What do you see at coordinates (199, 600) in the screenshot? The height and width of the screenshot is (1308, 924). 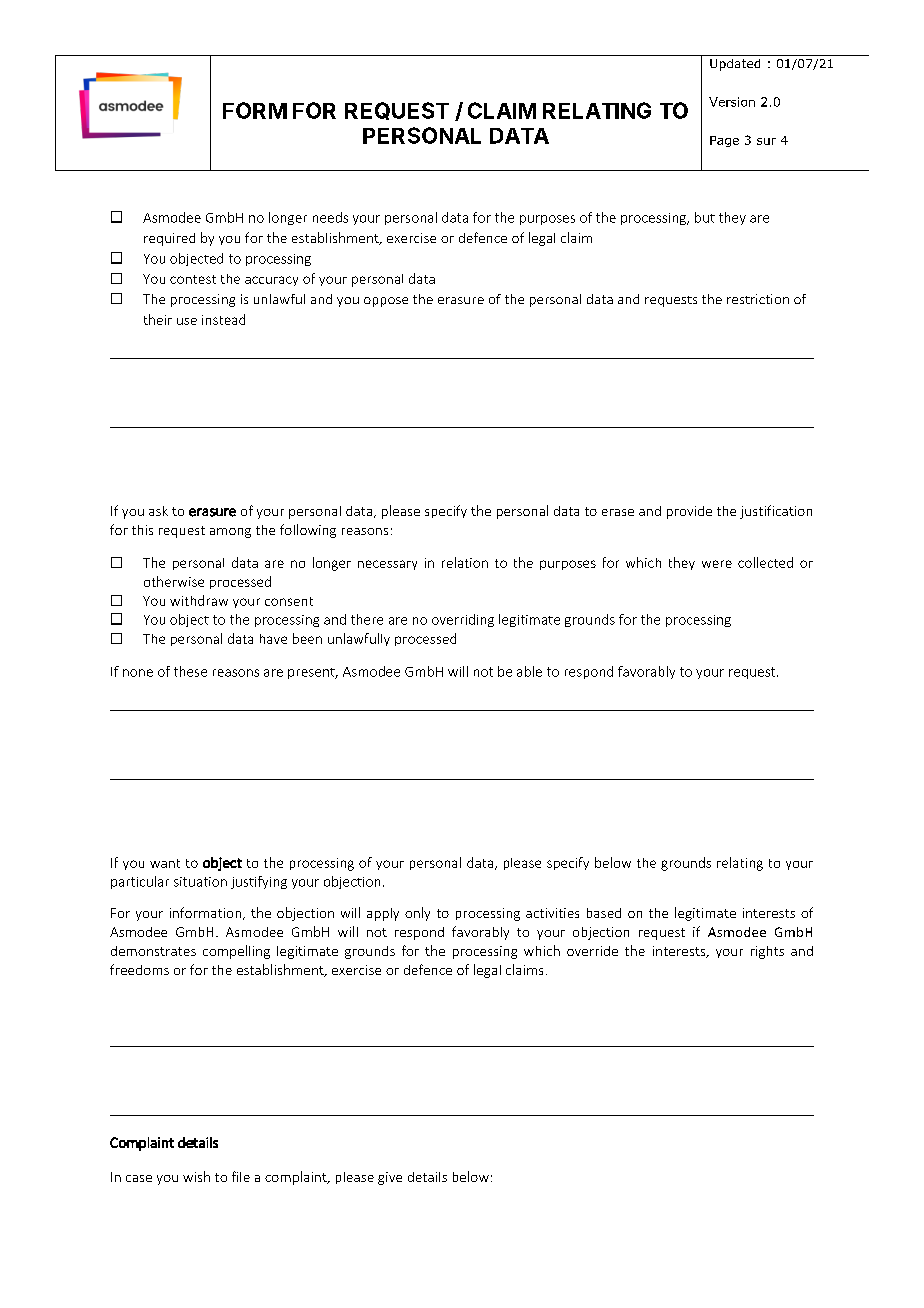 I see `withdraw` at bounding box center [199, 600].
